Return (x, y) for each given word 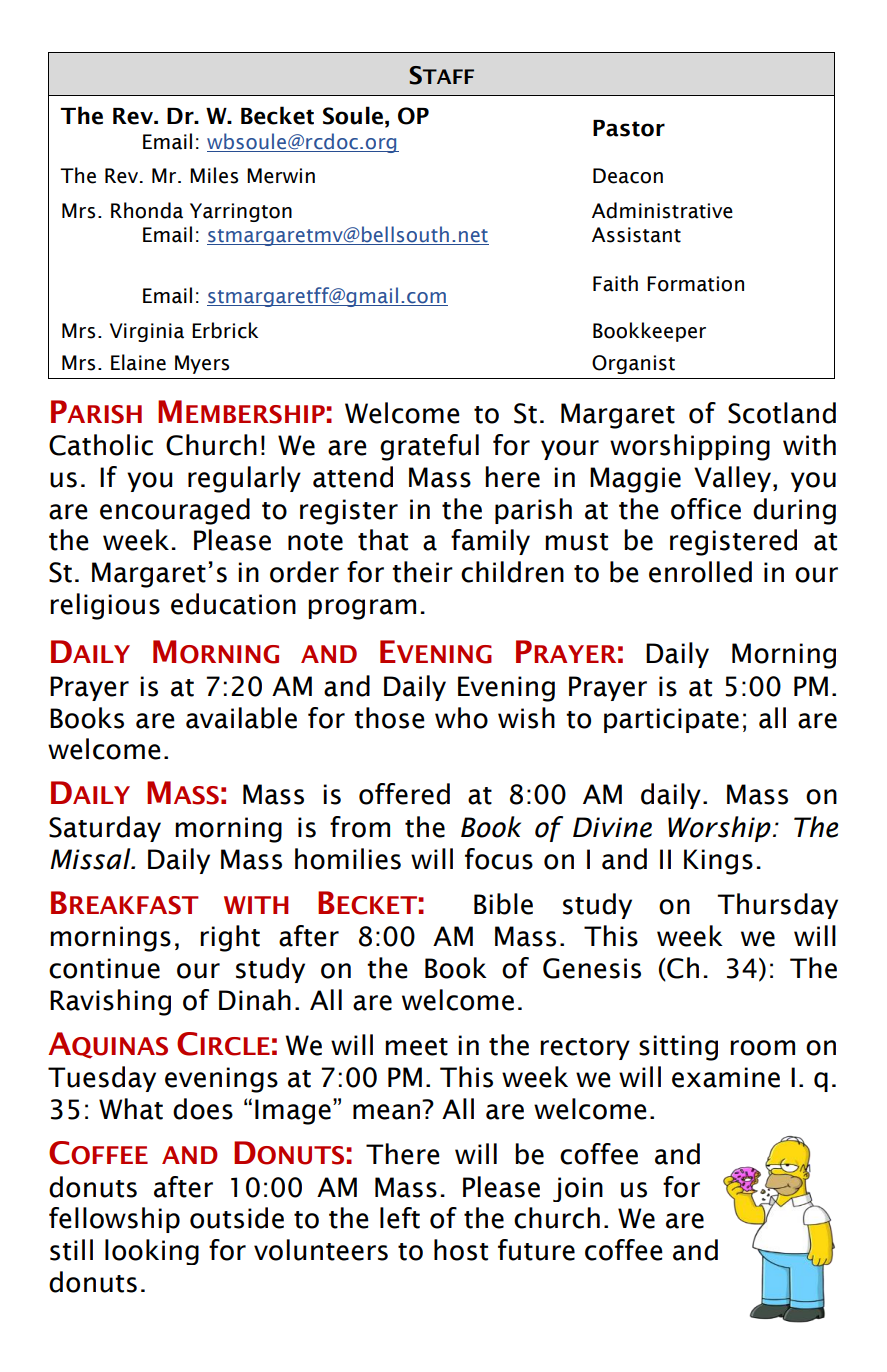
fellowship (114, 1220)
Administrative (662, 210)
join (578, 1189)
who (461, 718)
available (241, 718)
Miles (214, 175)
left (400, 1218)
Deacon (628, 176)
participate (671, 720)
